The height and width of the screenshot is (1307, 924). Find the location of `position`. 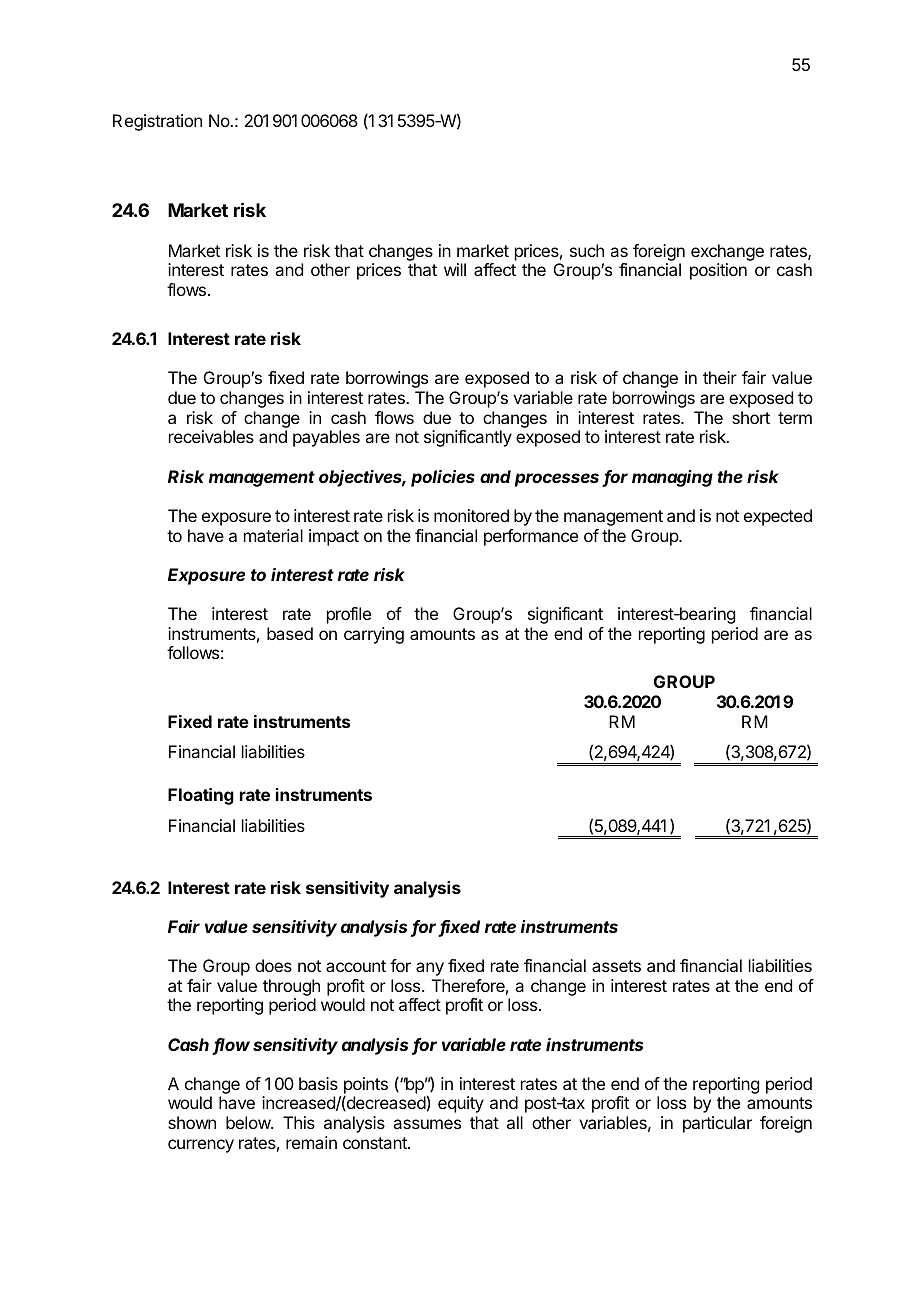

position is located at coordinates (718, 271).
